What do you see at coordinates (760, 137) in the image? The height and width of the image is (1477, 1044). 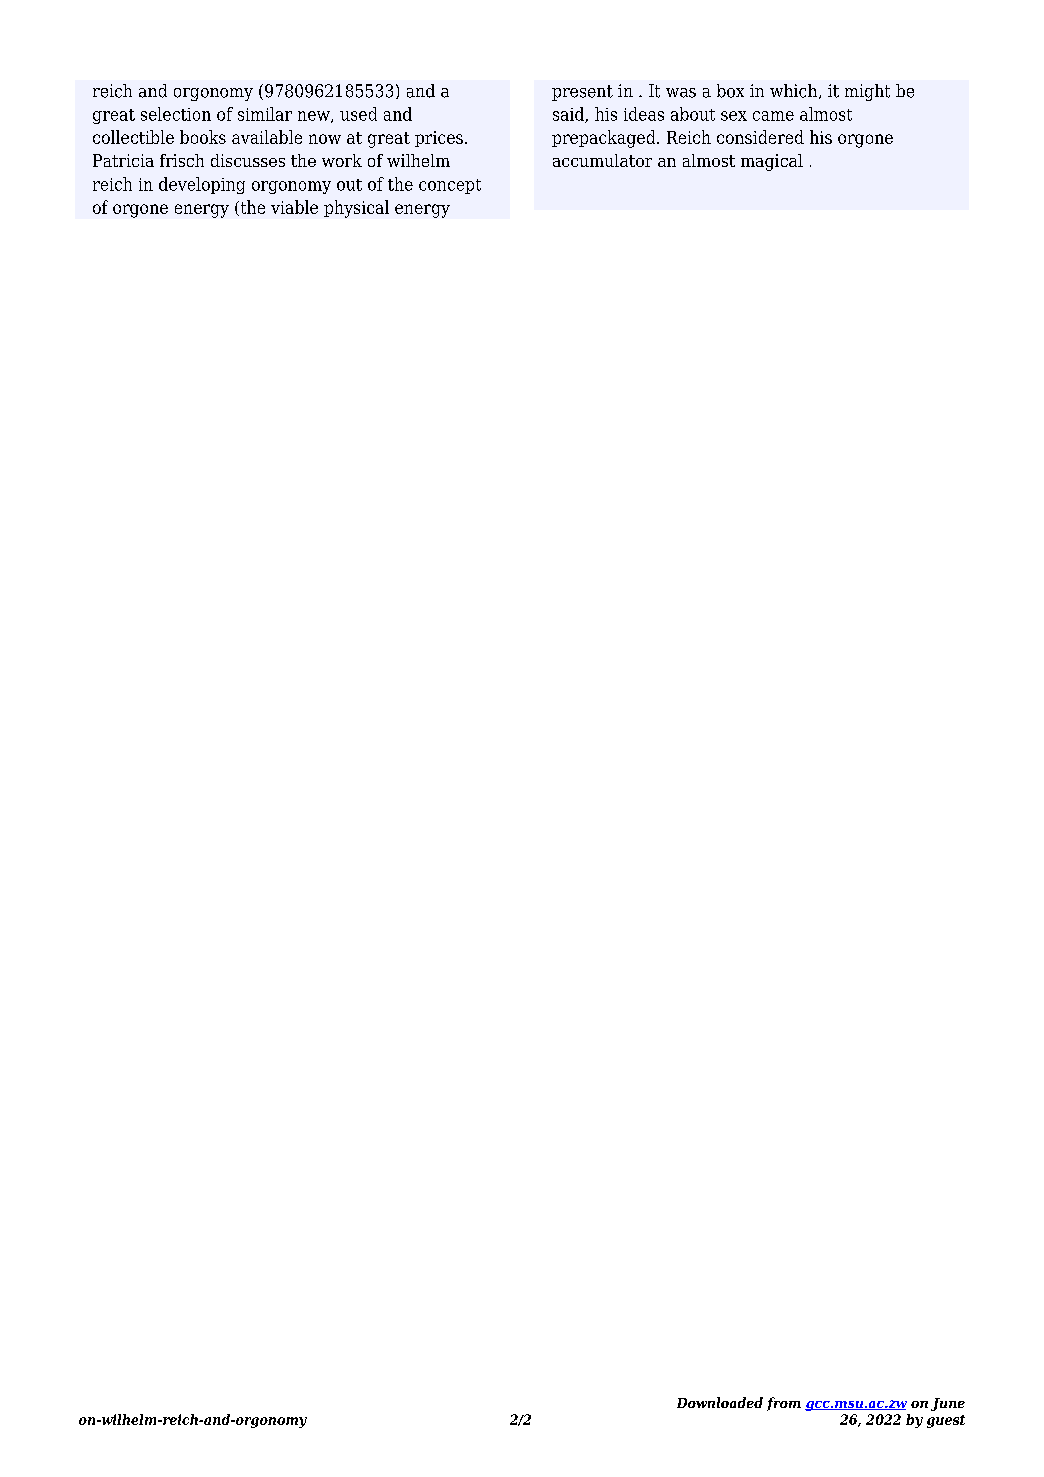 I see `considered` at bounding box center [760, 137].
